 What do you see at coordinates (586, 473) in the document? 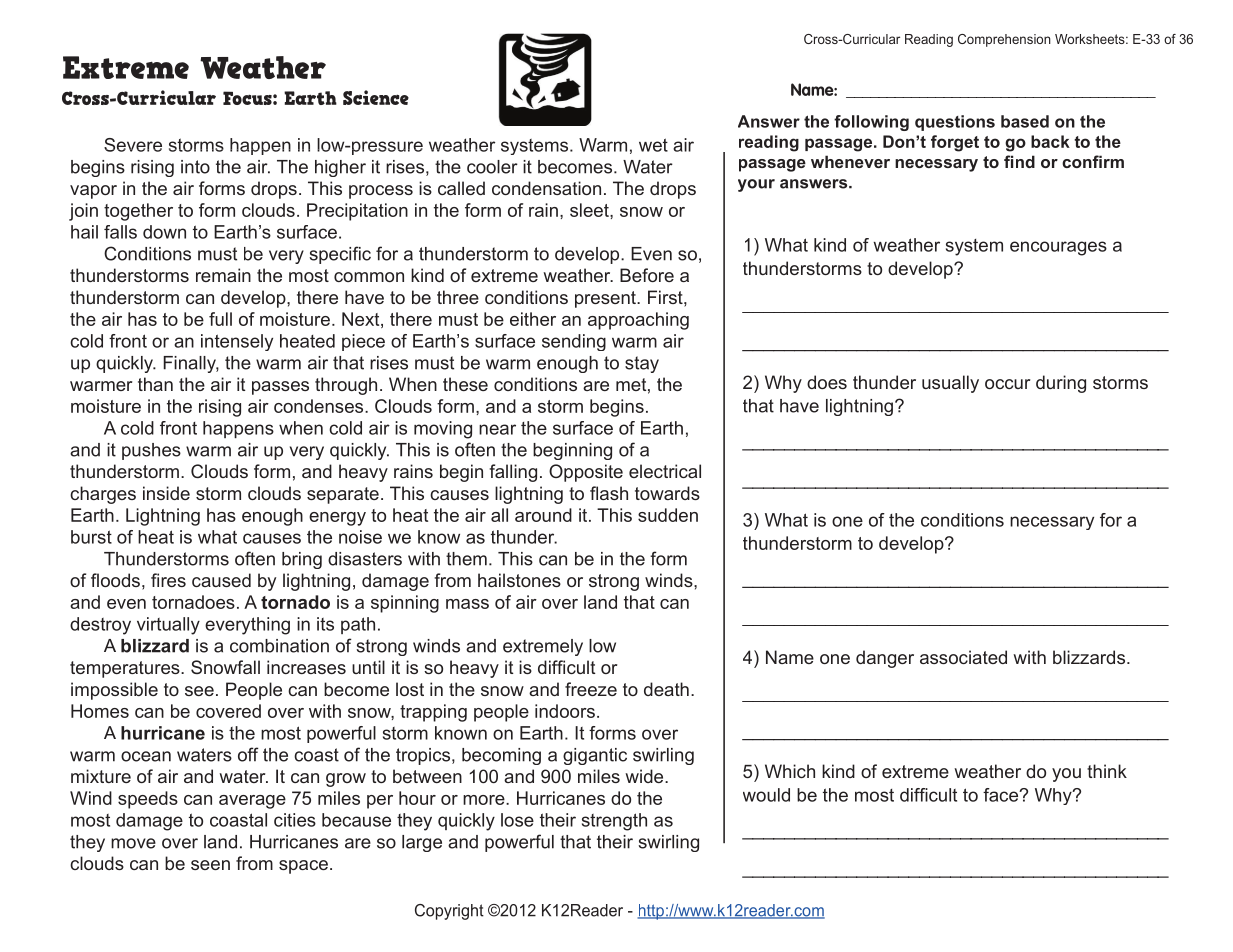
I see `Opposite` at bounding box center [586, 473].
